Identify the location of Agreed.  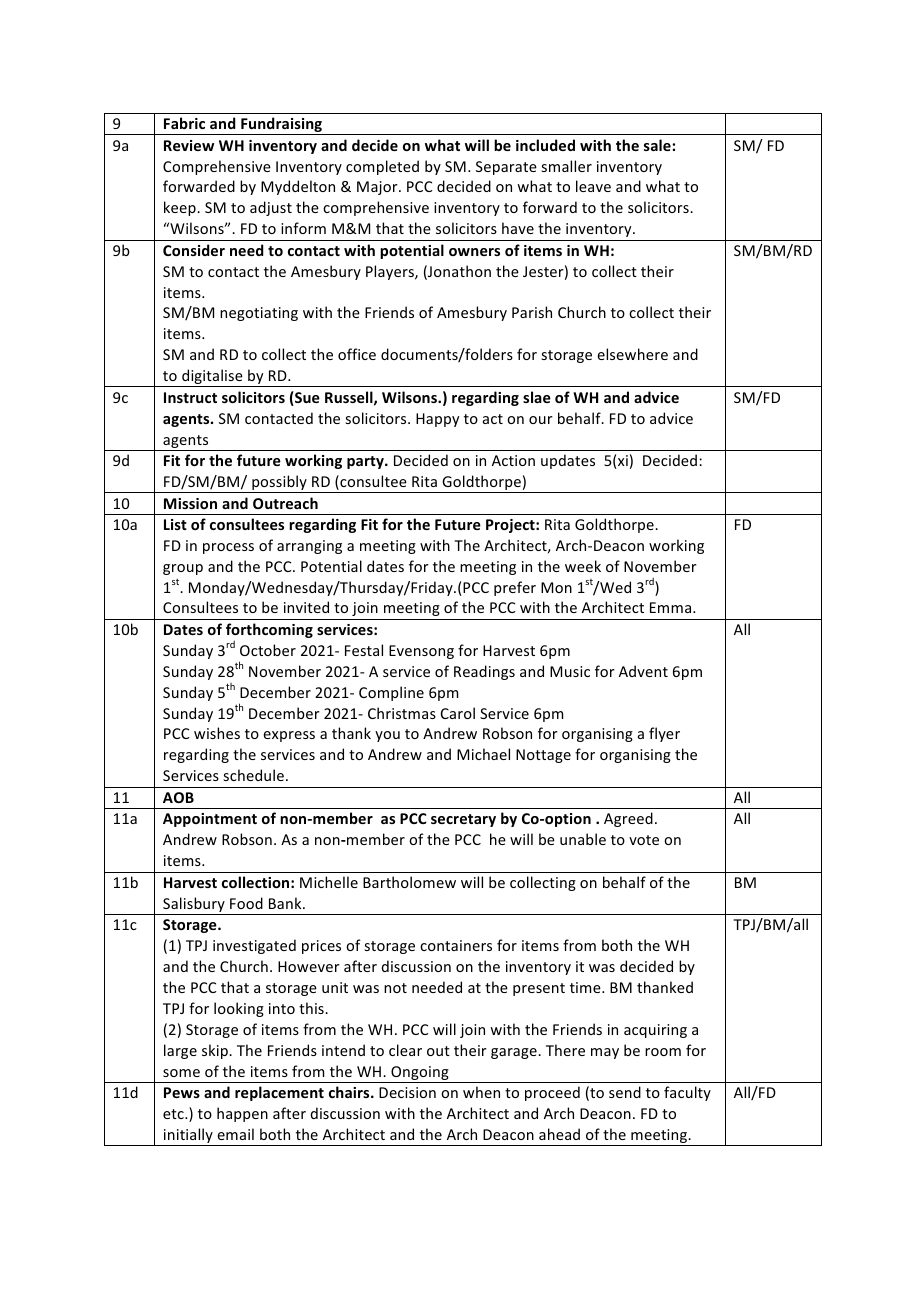
(628, 819).
